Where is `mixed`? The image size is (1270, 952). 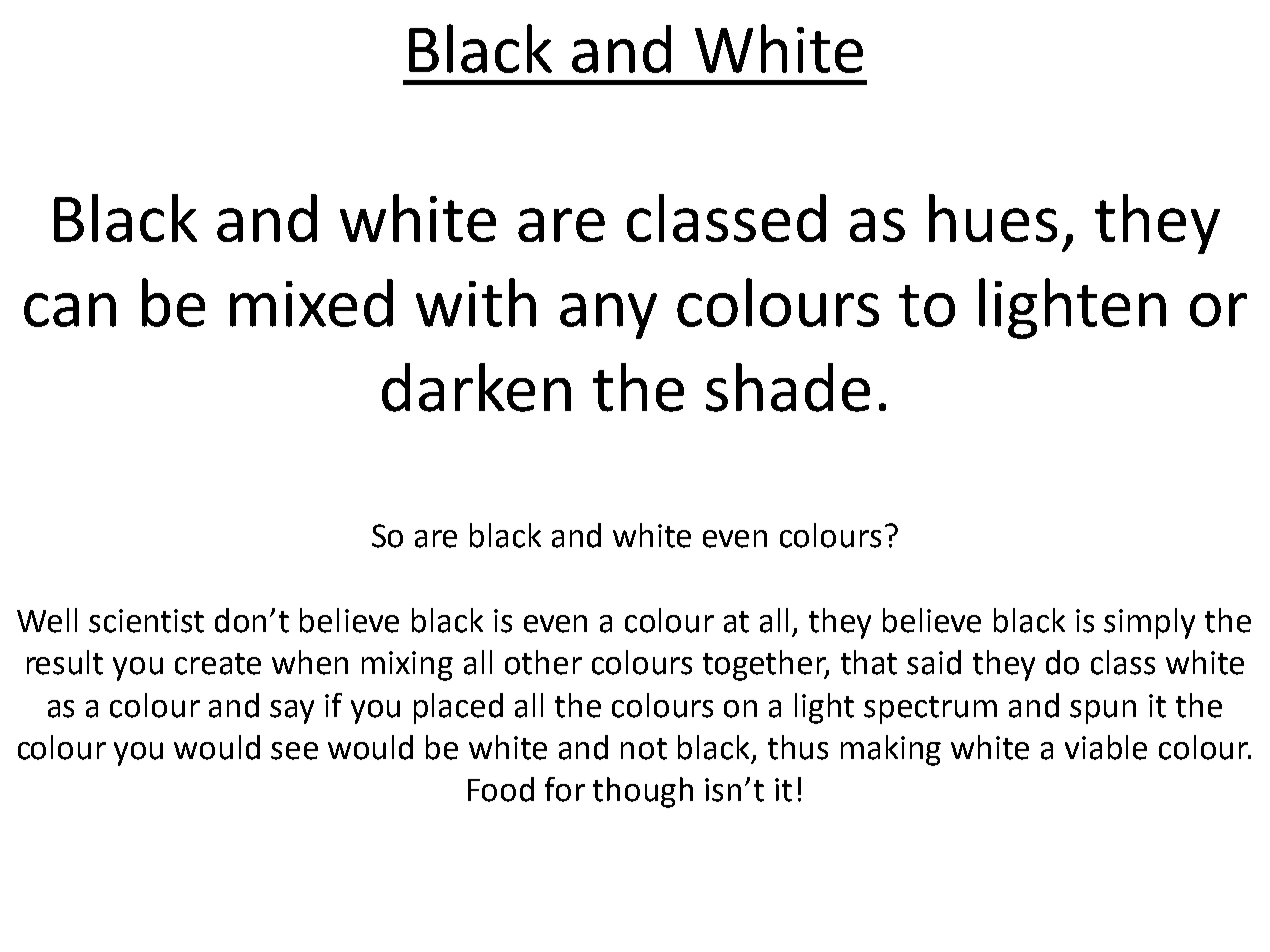 mixed is located at coordinates (311, 303).
